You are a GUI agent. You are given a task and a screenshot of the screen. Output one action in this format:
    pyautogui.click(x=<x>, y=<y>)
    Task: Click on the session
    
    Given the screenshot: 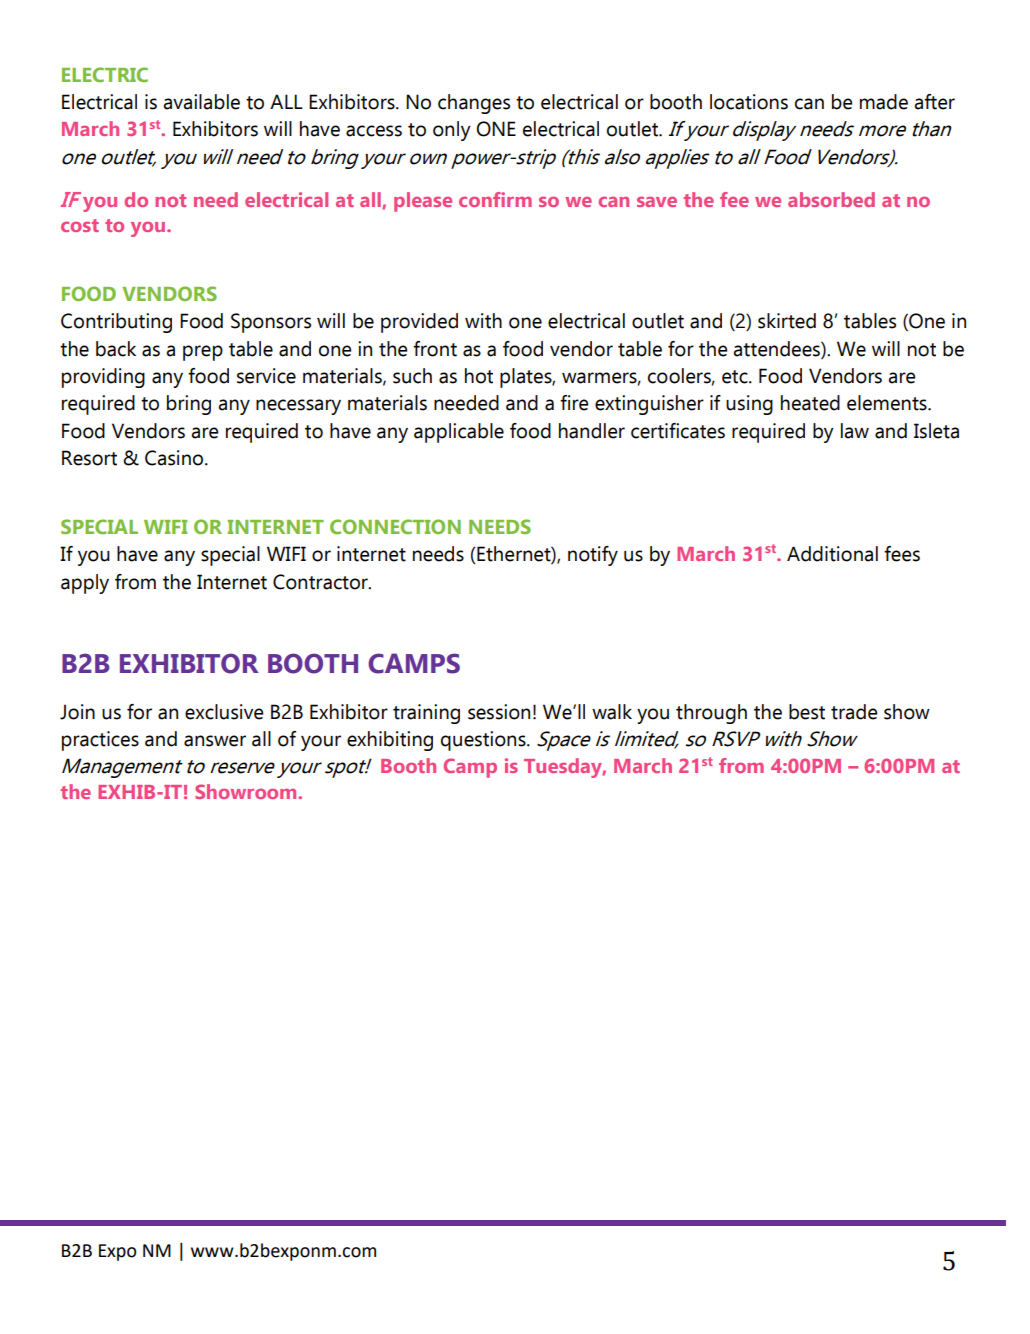 What is the action you would take?
    pyautogui.click(x=499, y=712)
